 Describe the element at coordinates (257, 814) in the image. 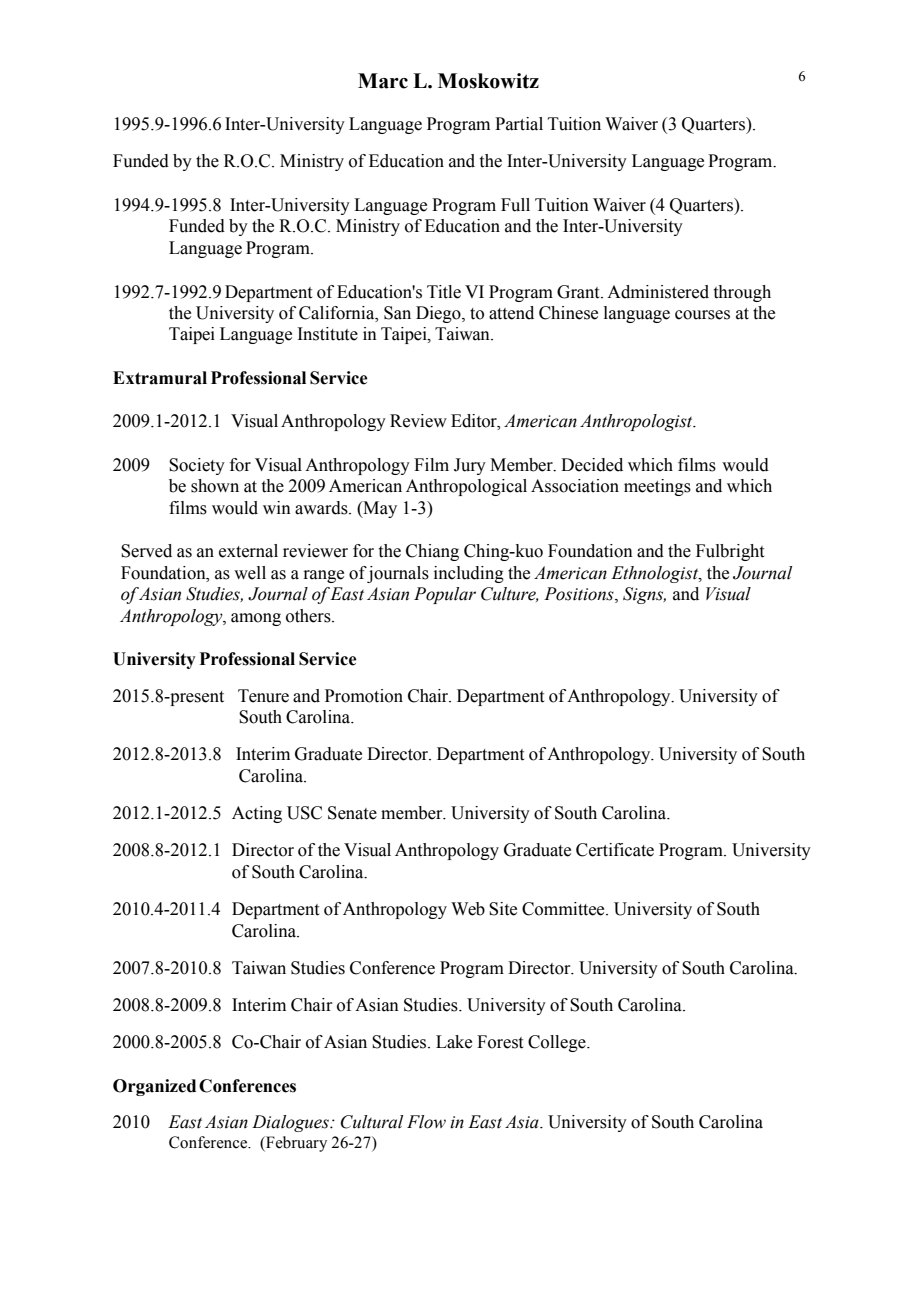

I see `Acting` at that location.
